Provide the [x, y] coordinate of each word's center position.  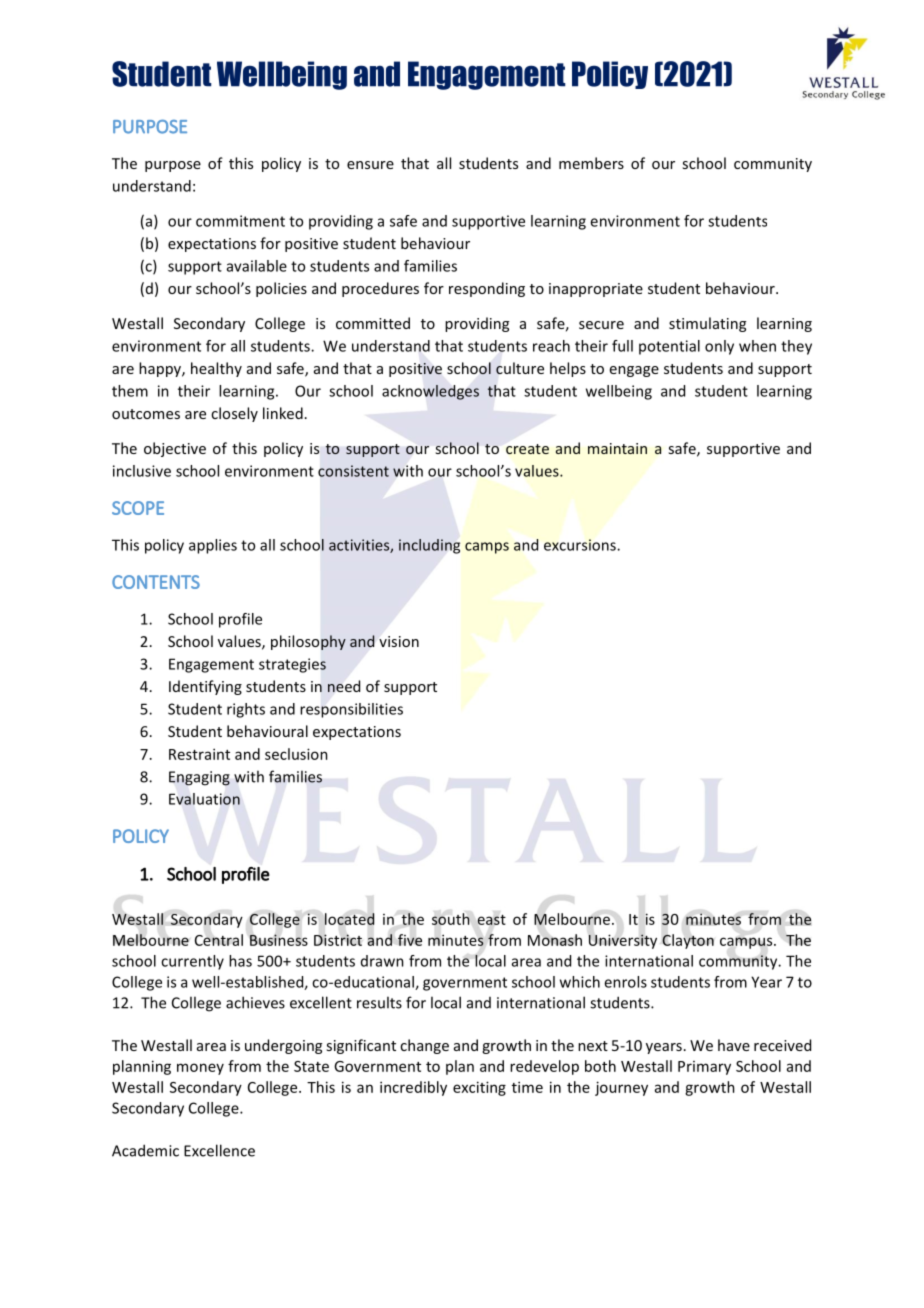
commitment [240, 221]
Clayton [688, 941]
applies [213, 546]
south [451, 919]
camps [487, 548]
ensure [370, 165]
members [591, 163]
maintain [617, 448]
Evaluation [204, 799]
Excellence [219, 1150]
